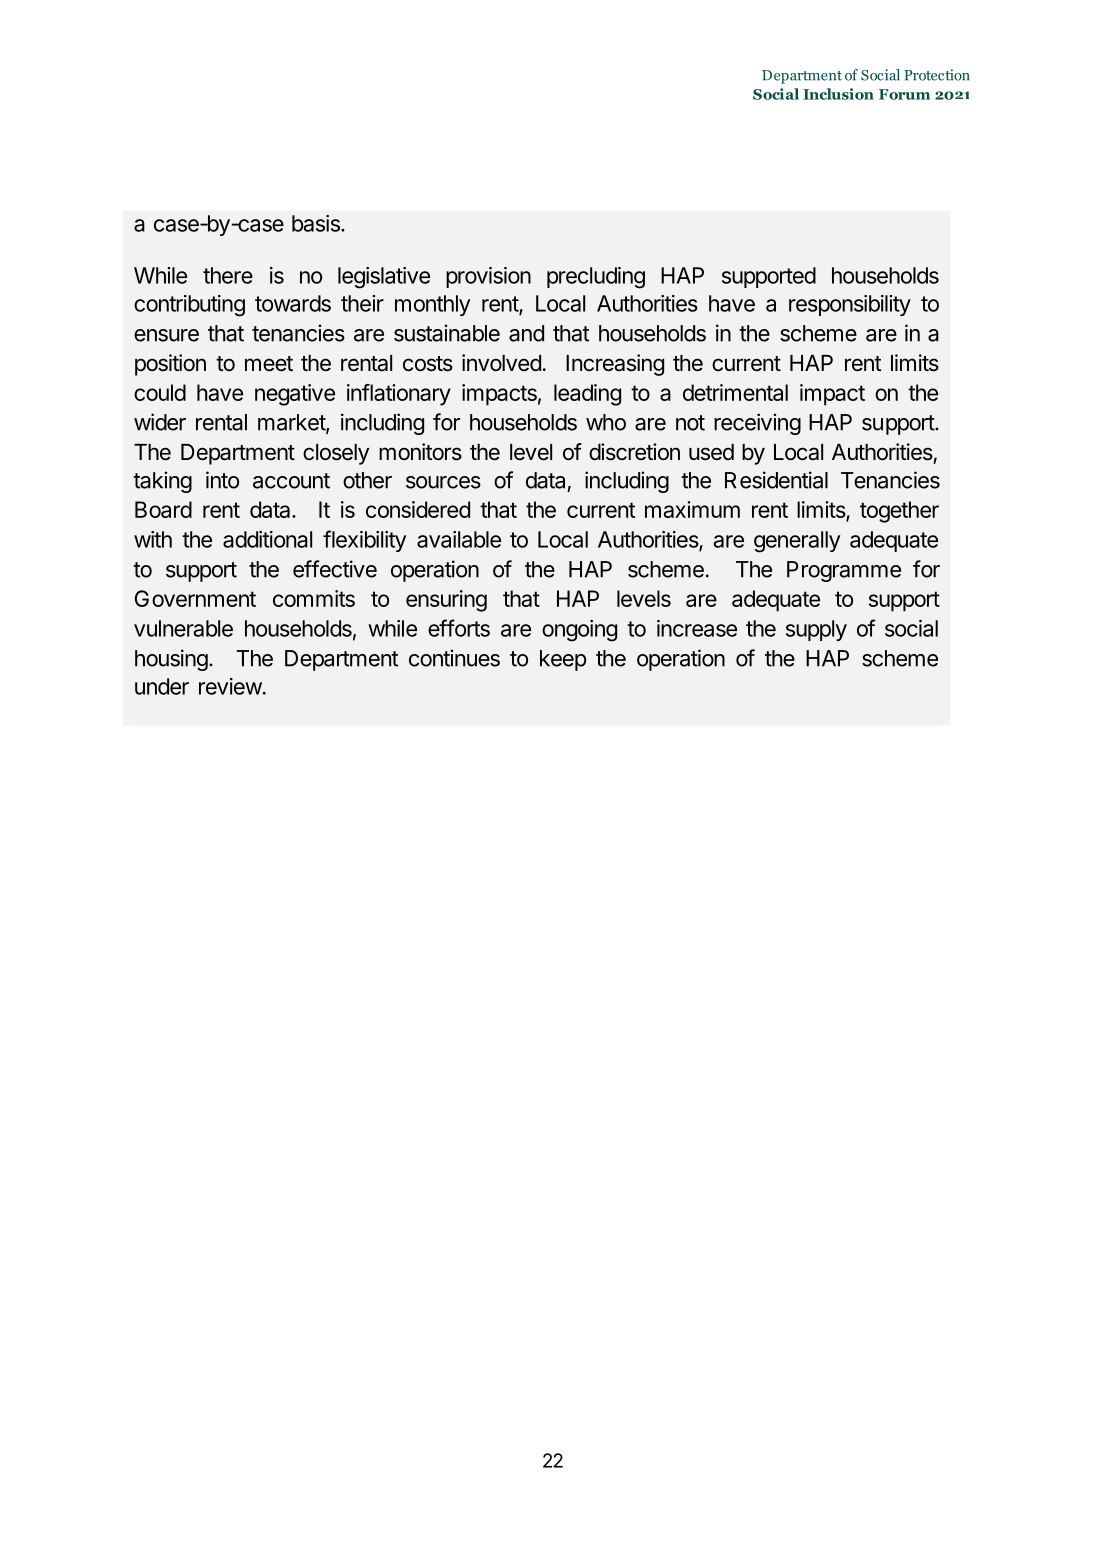 The image size is (1103, 1561). Describe the element at coordinates (317, 223) in the screenshot. I see `basis` at that location.
